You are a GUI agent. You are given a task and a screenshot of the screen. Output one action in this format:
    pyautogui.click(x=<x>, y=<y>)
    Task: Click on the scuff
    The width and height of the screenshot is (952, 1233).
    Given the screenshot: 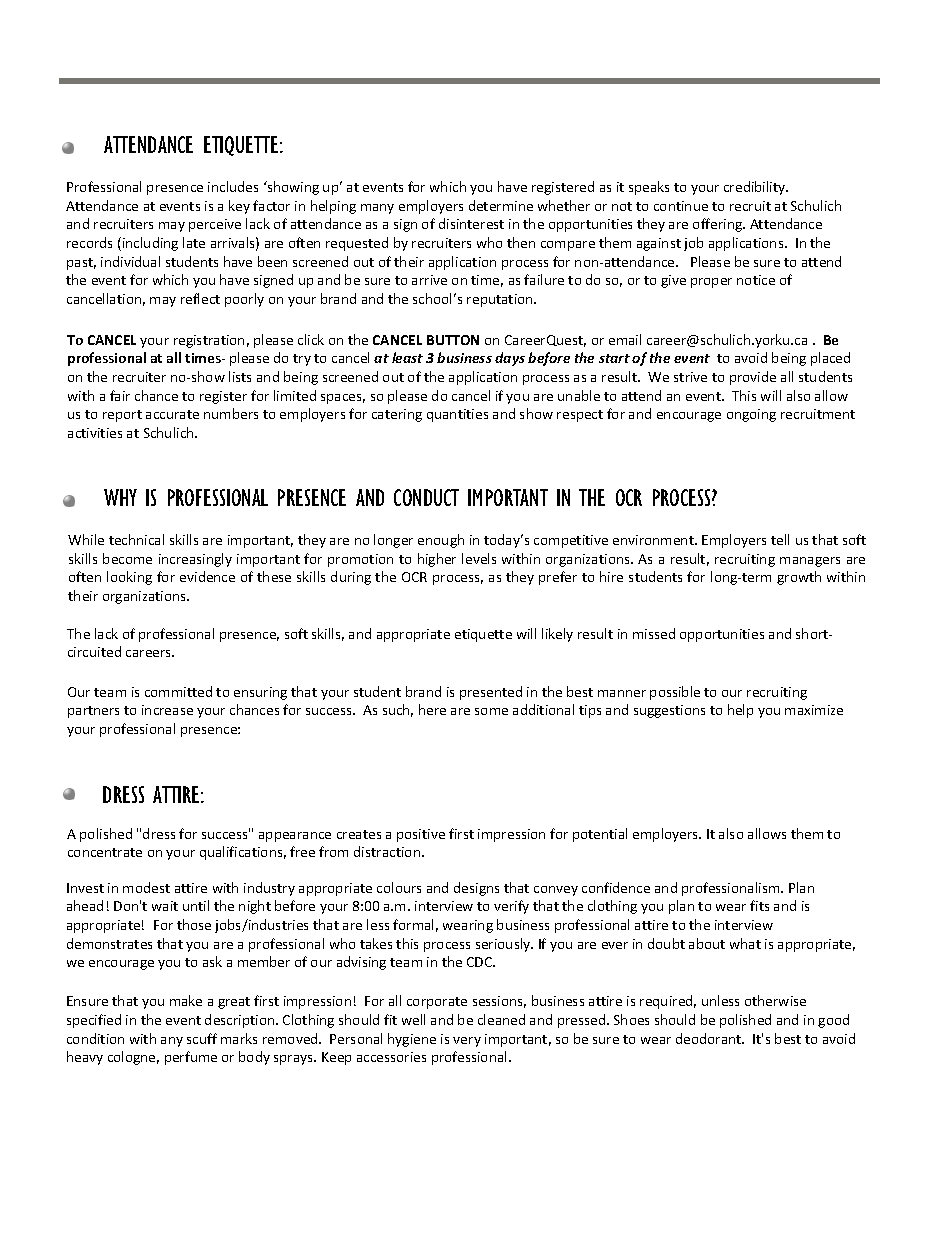 What is the action you would take?
    pyautogui.click(x=202, y=1038)
